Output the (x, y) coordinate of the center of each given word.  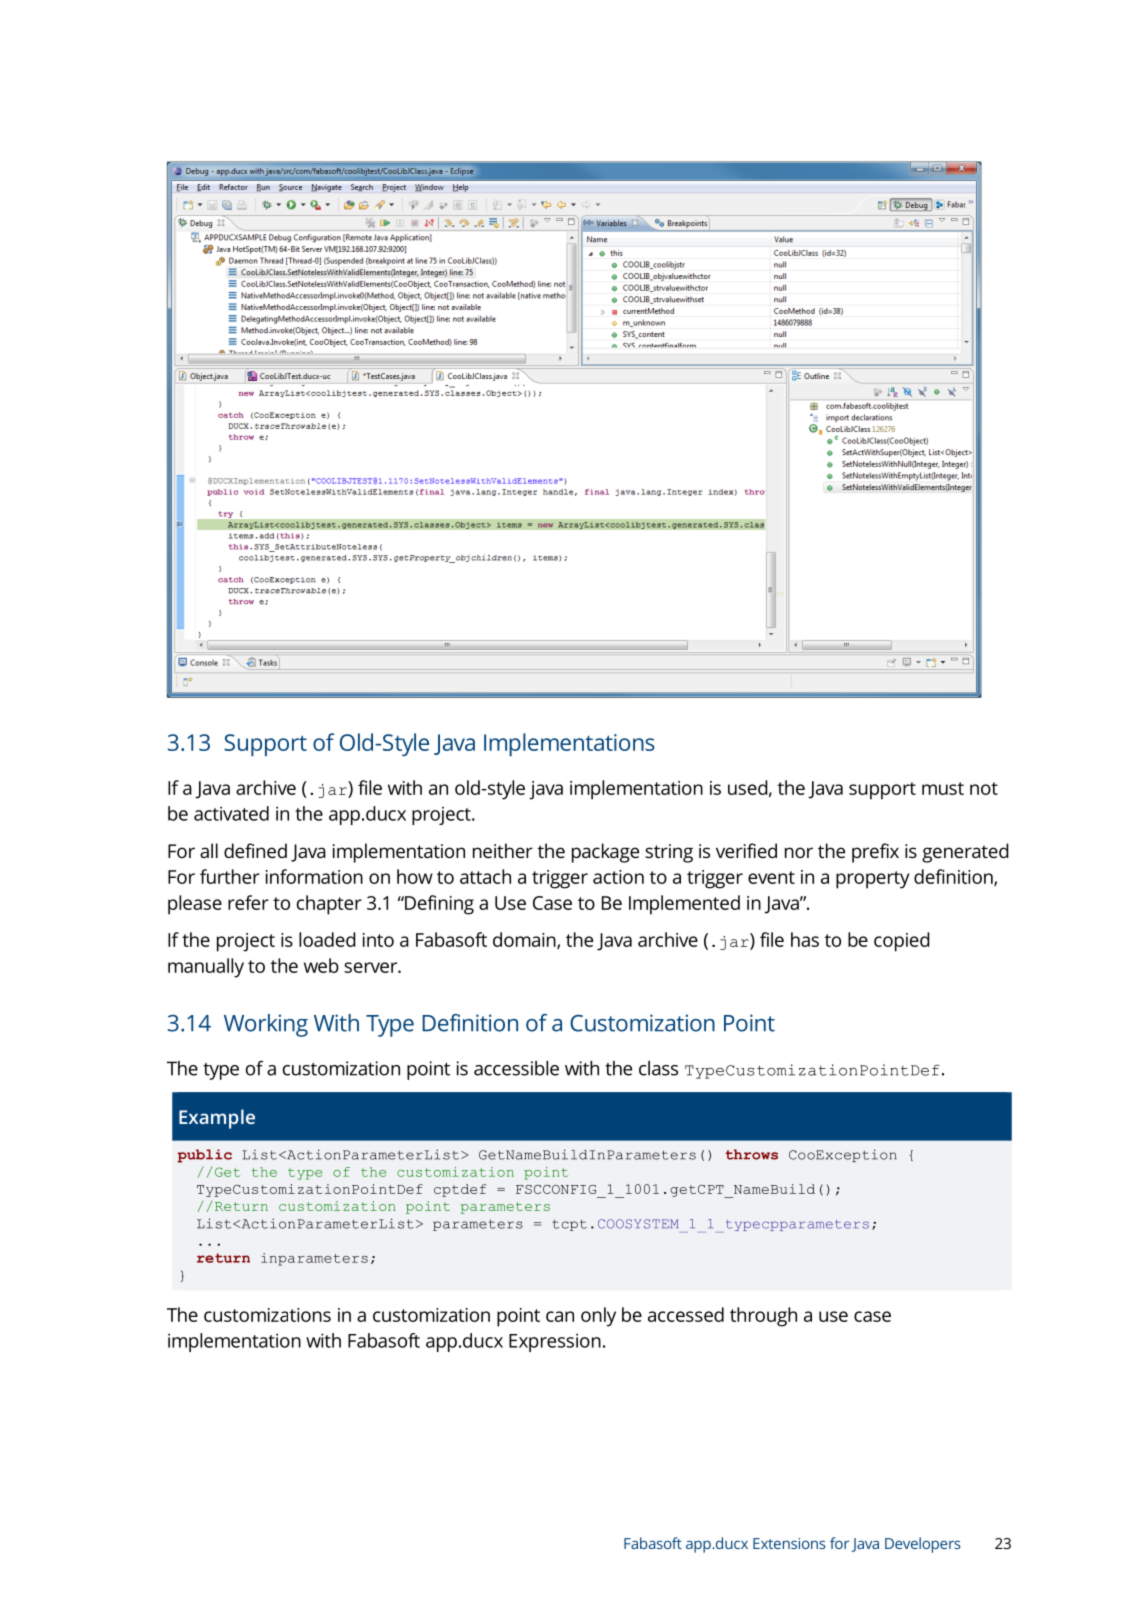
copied (902, 942)
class (658, 1068)
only (598, 1317)
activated (231, 813)
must (943, 788)
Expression (555, 1342)
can (560, 1316)
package (605, 853)
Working (266, 1025)
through (763, 1317)
